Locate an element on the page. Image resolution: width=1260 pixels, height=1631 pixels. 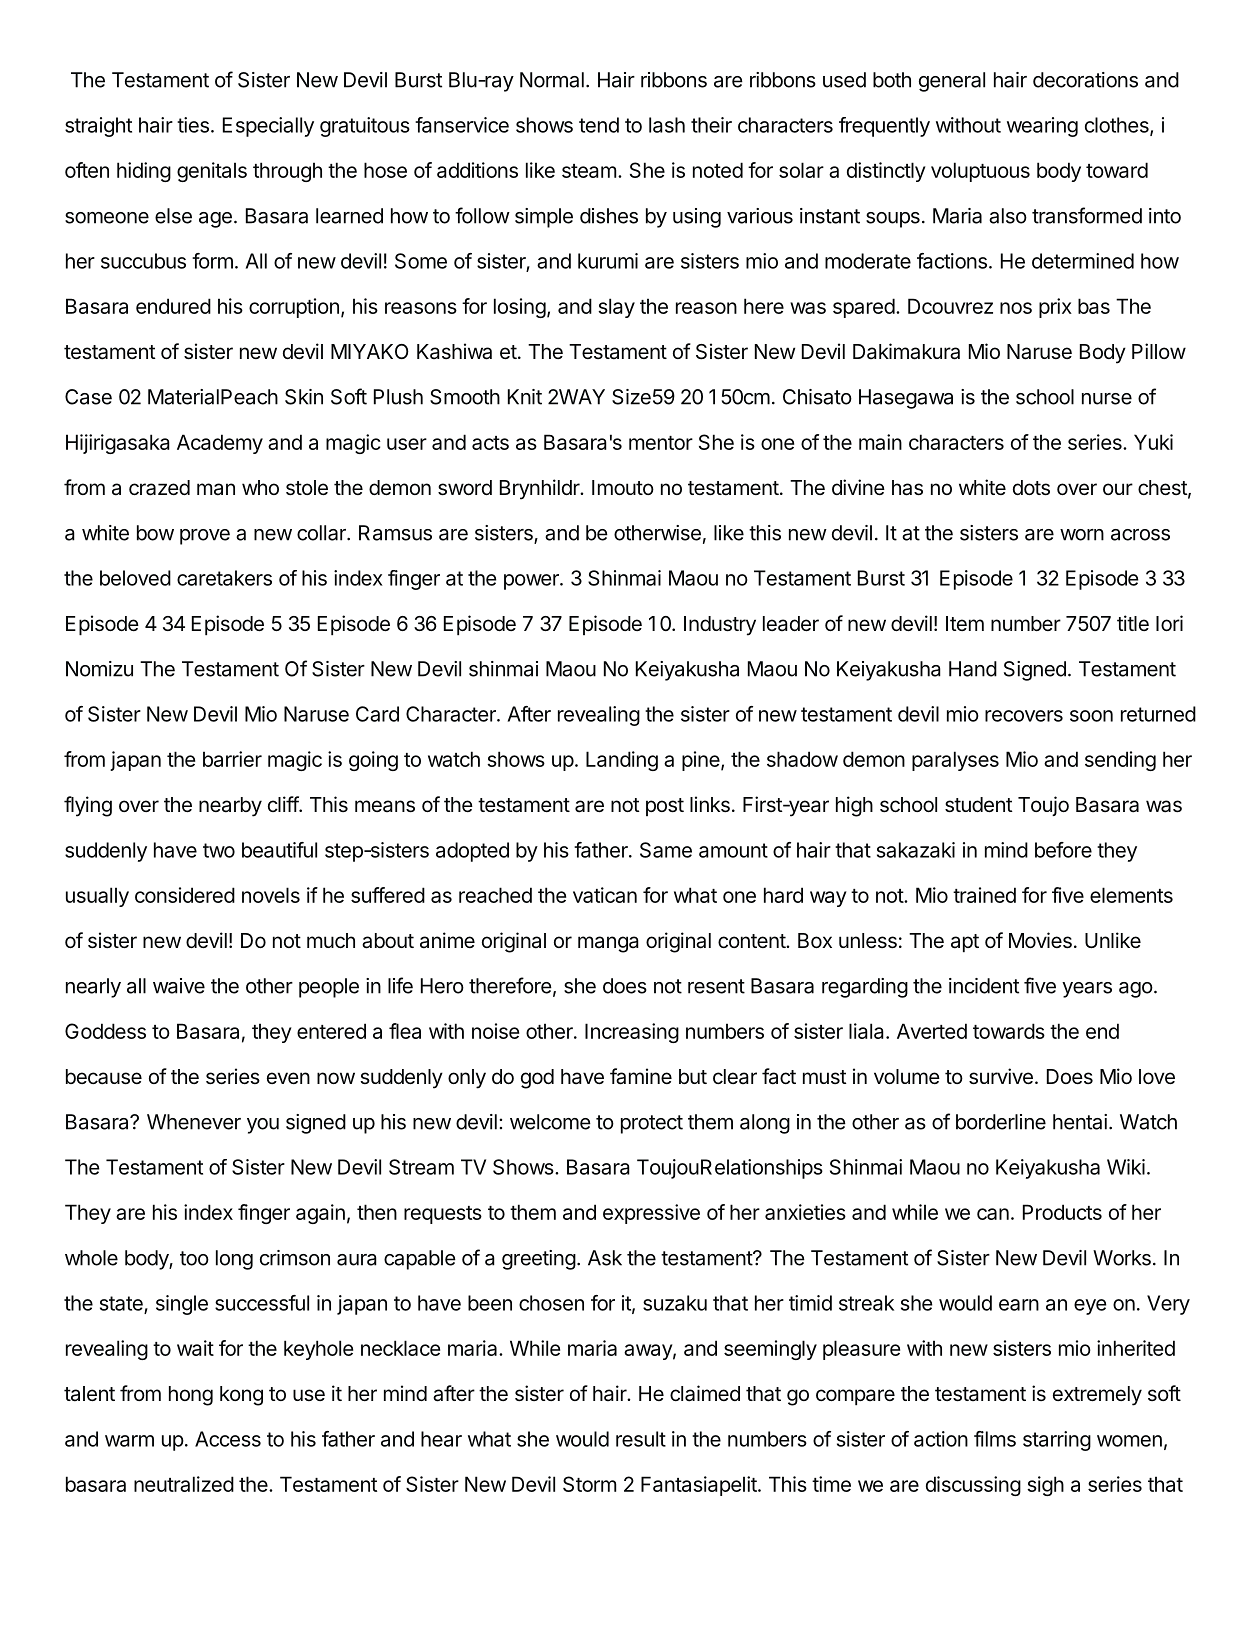
wearing is located at coordinates (1042, 127).
